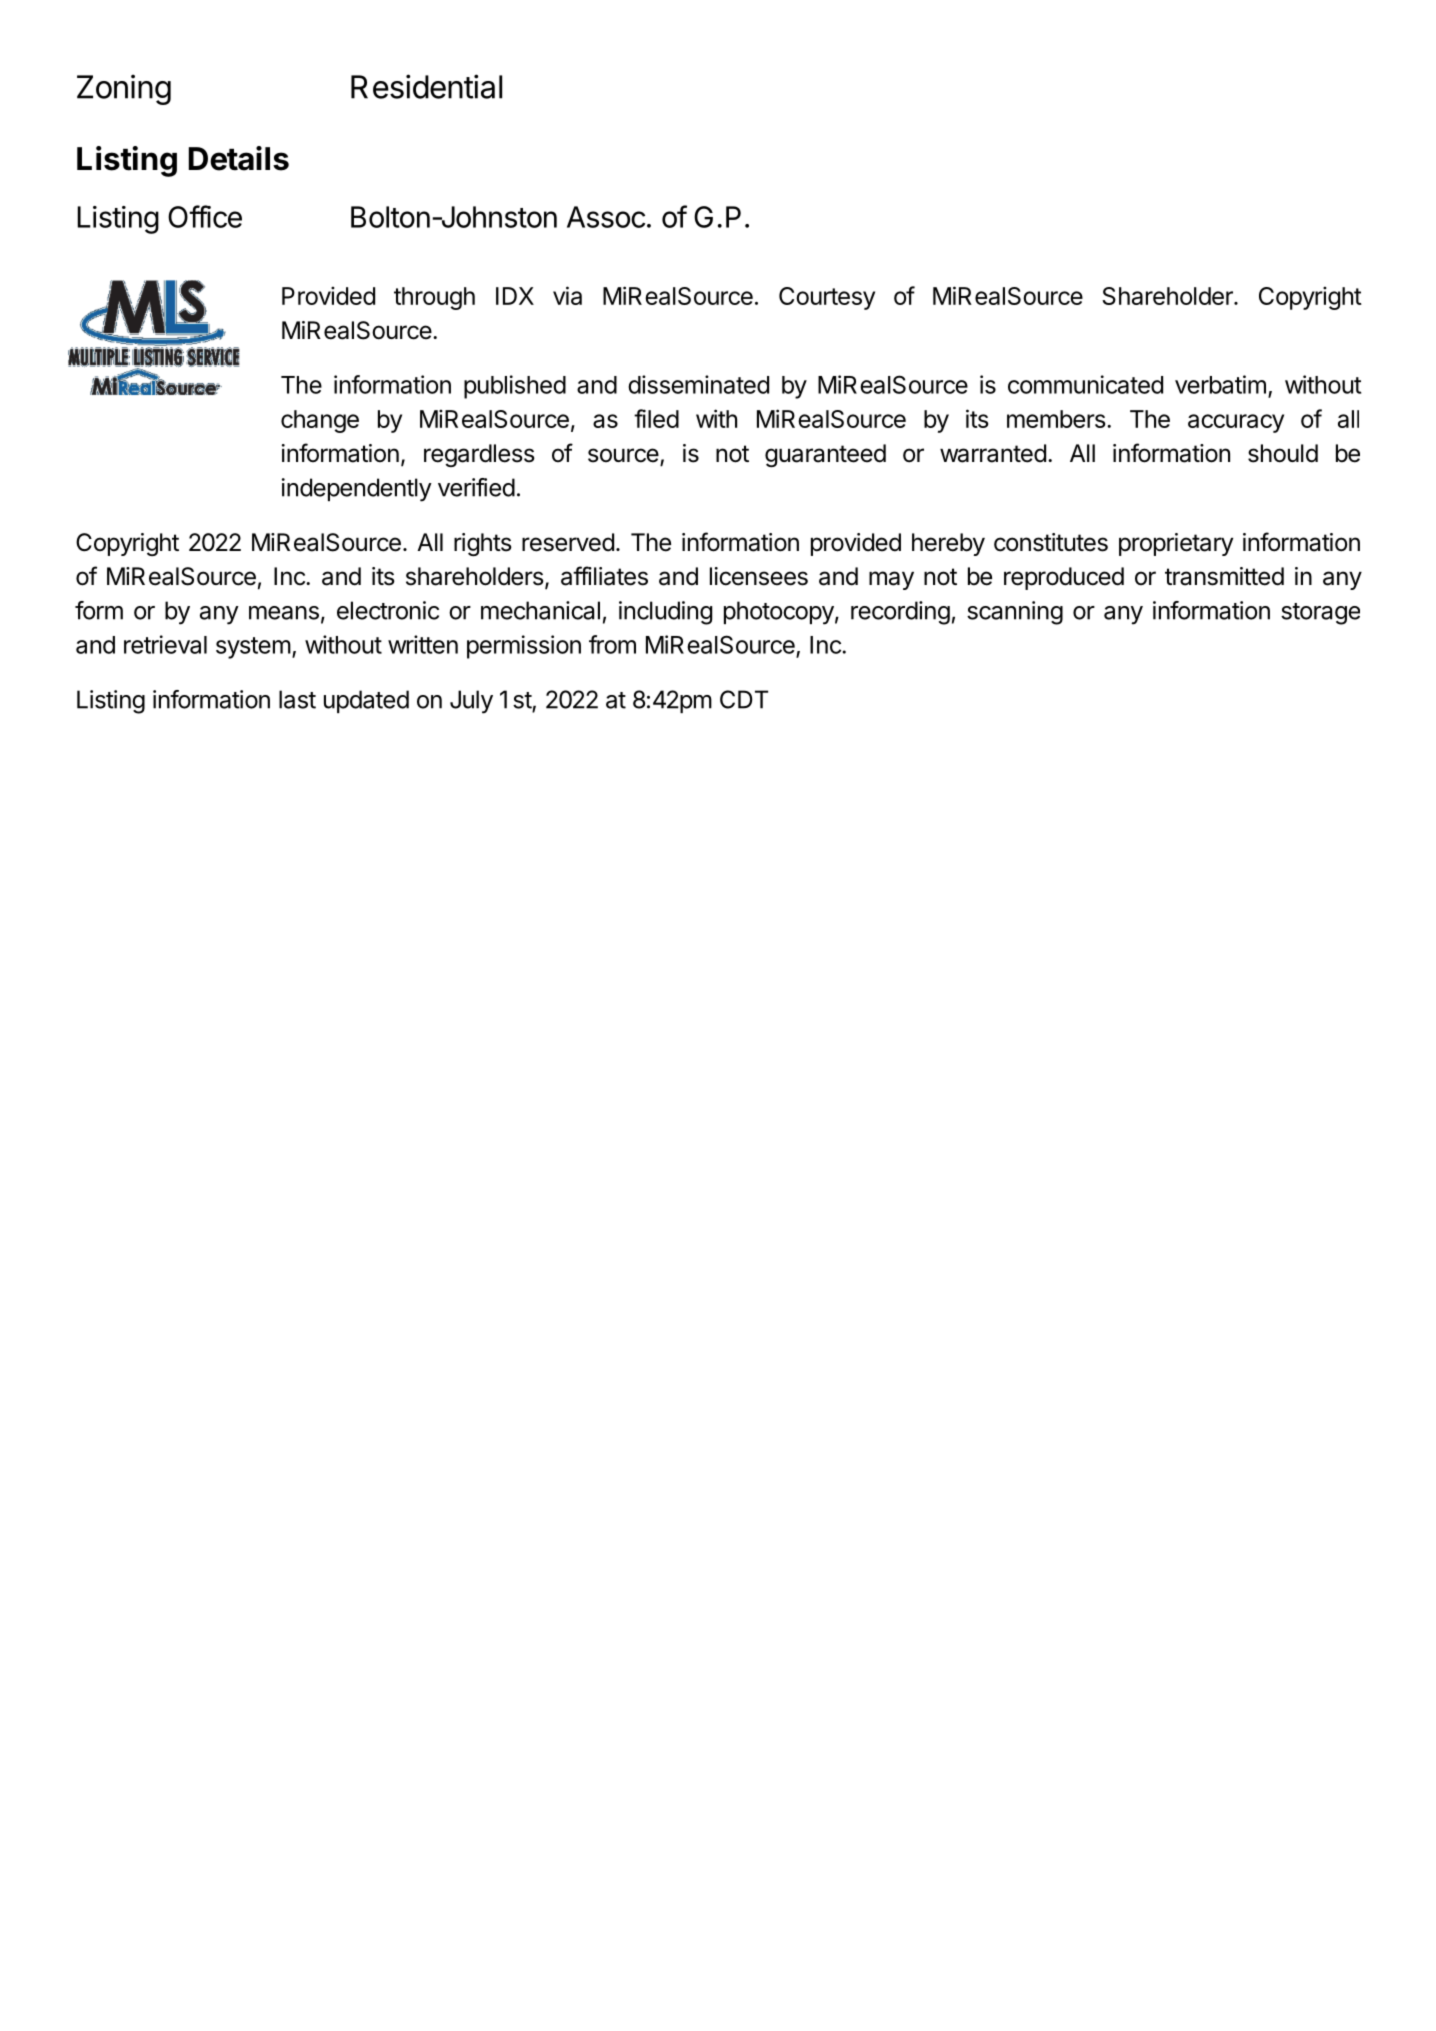  Describe the element at coordinates (357, 490) in the document. I see `independently` at that location.
